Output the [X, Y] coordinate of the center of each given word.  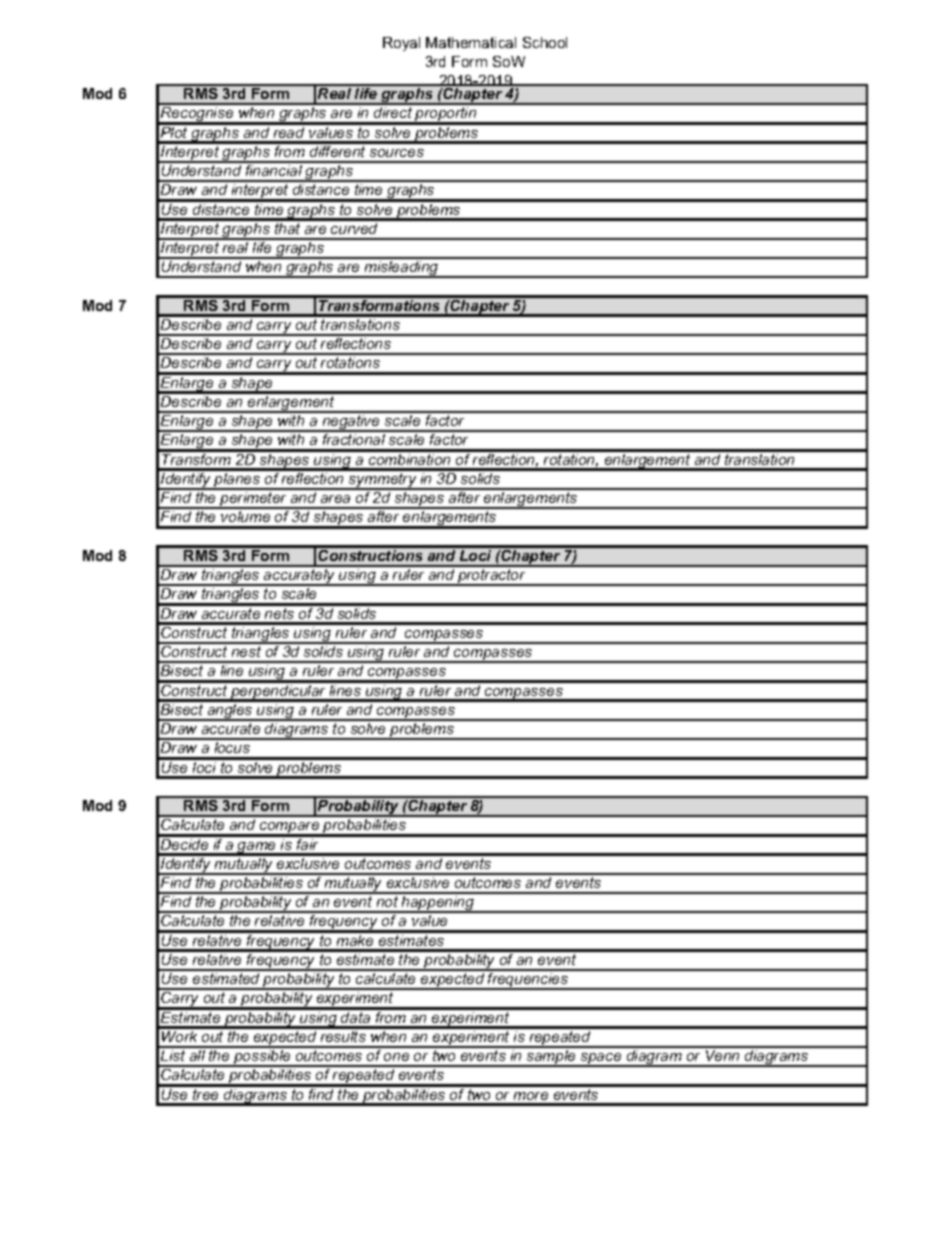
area [335, 499]
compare [290, 829]
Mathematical [471, 42]
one [396, 1057]
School [545, 42]
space [601, 1060]
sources [397, 153]
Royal [401, 44]
